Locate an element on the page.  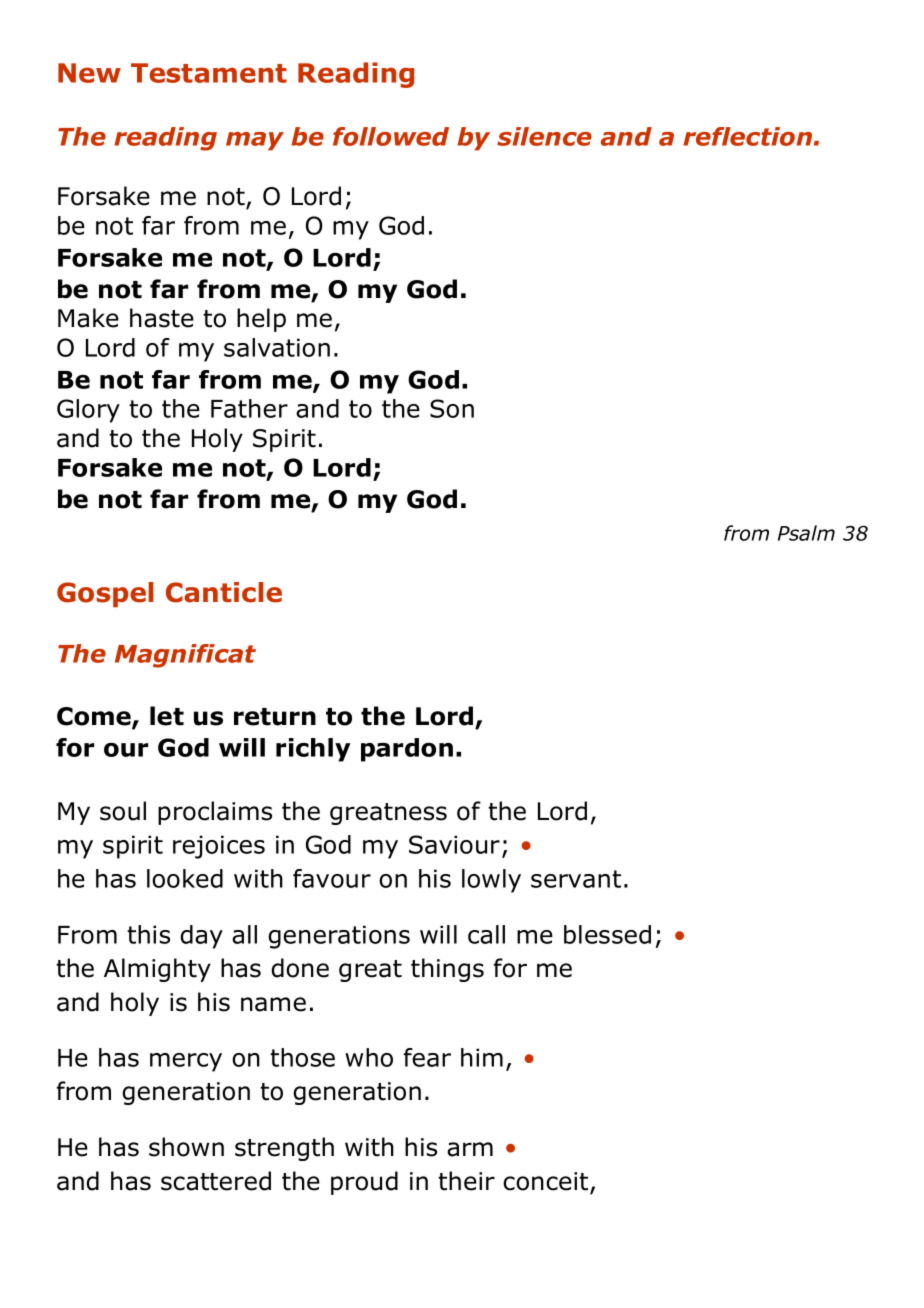
Father is located at coordinates (249, 408).
